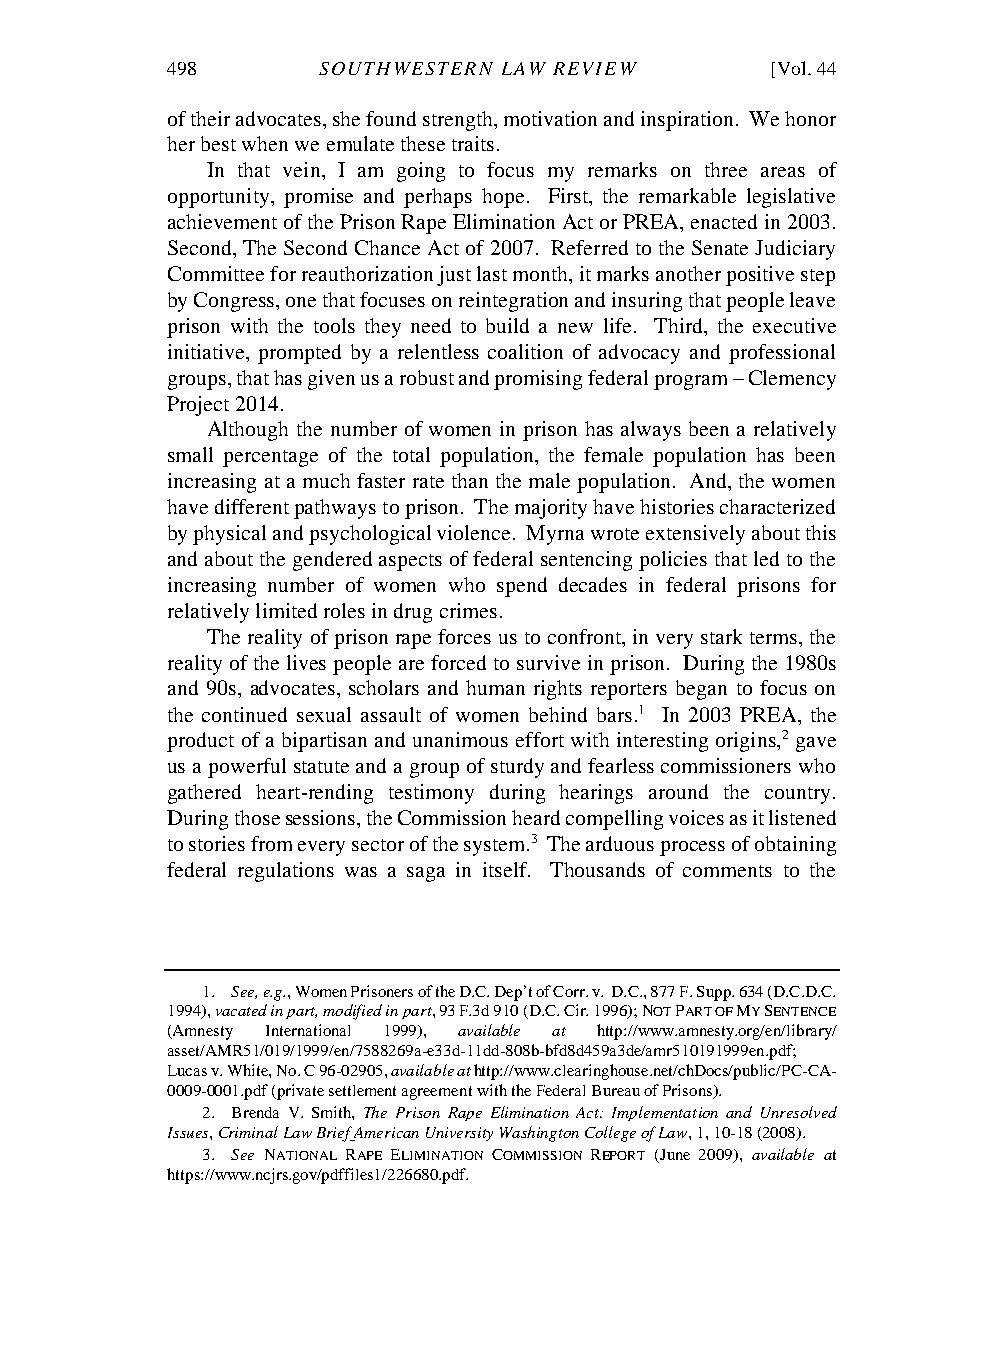 This screenshot has height=1363, width=1004. What do you see at coordinates (255, 1112) in the screenshot?
I see `Brenda` at bounding box center [255, 1112].
